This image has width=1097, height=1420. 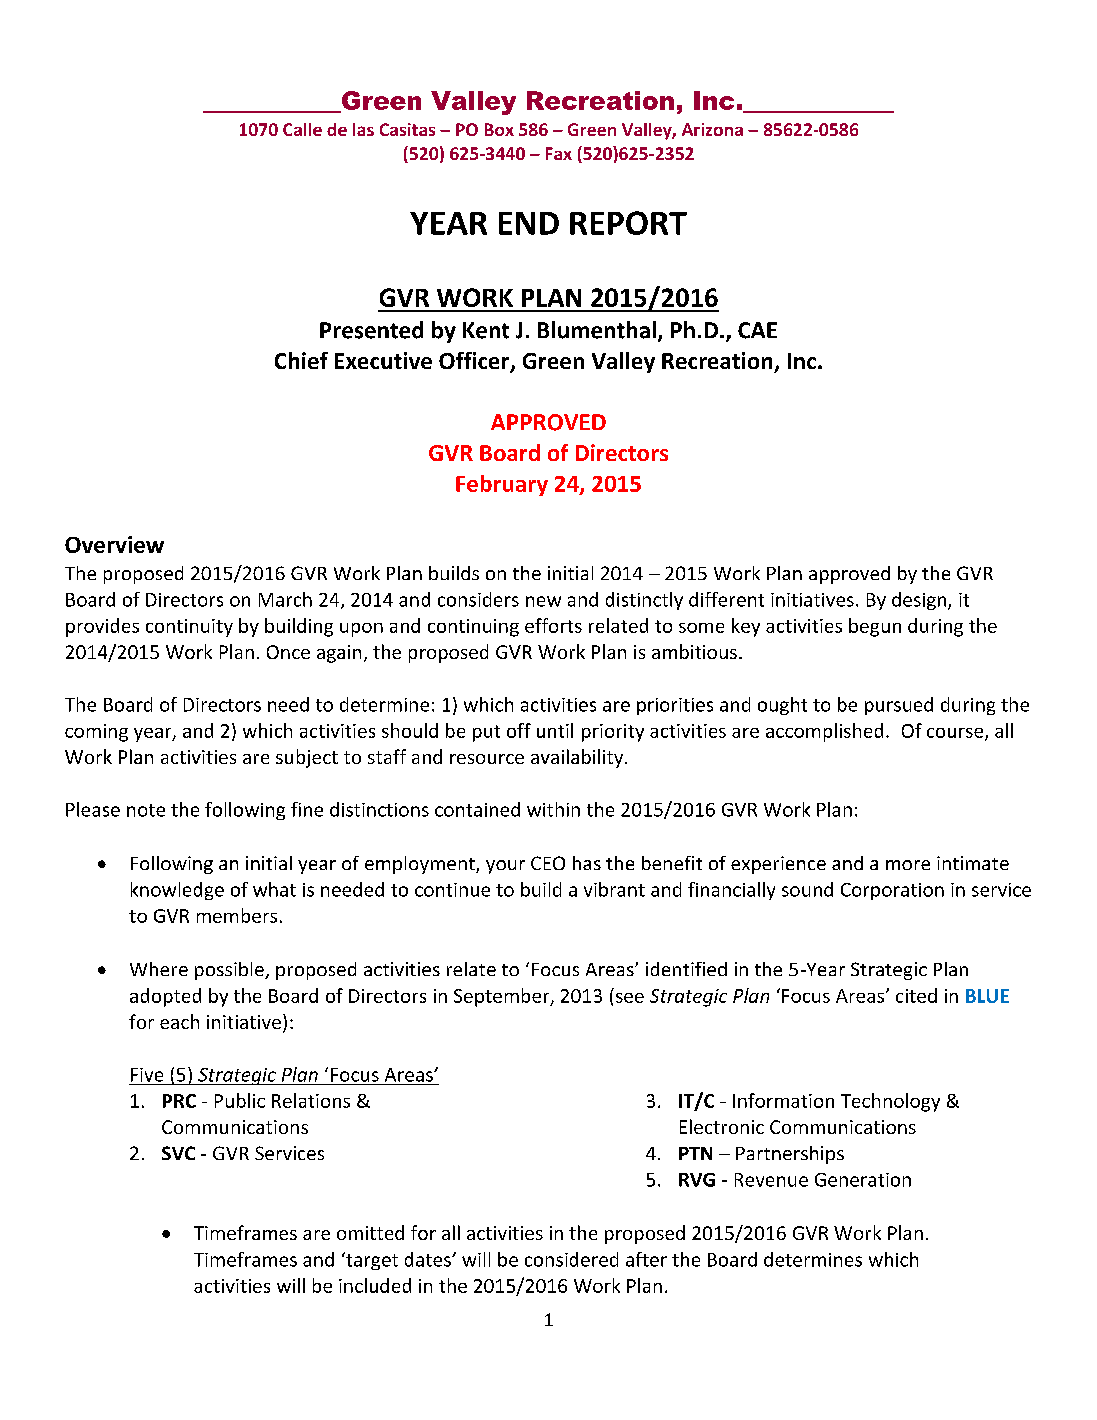 What do you see at coordinates (230, 971) in the image?
I see `possible` at bounding box center [230, 971].
